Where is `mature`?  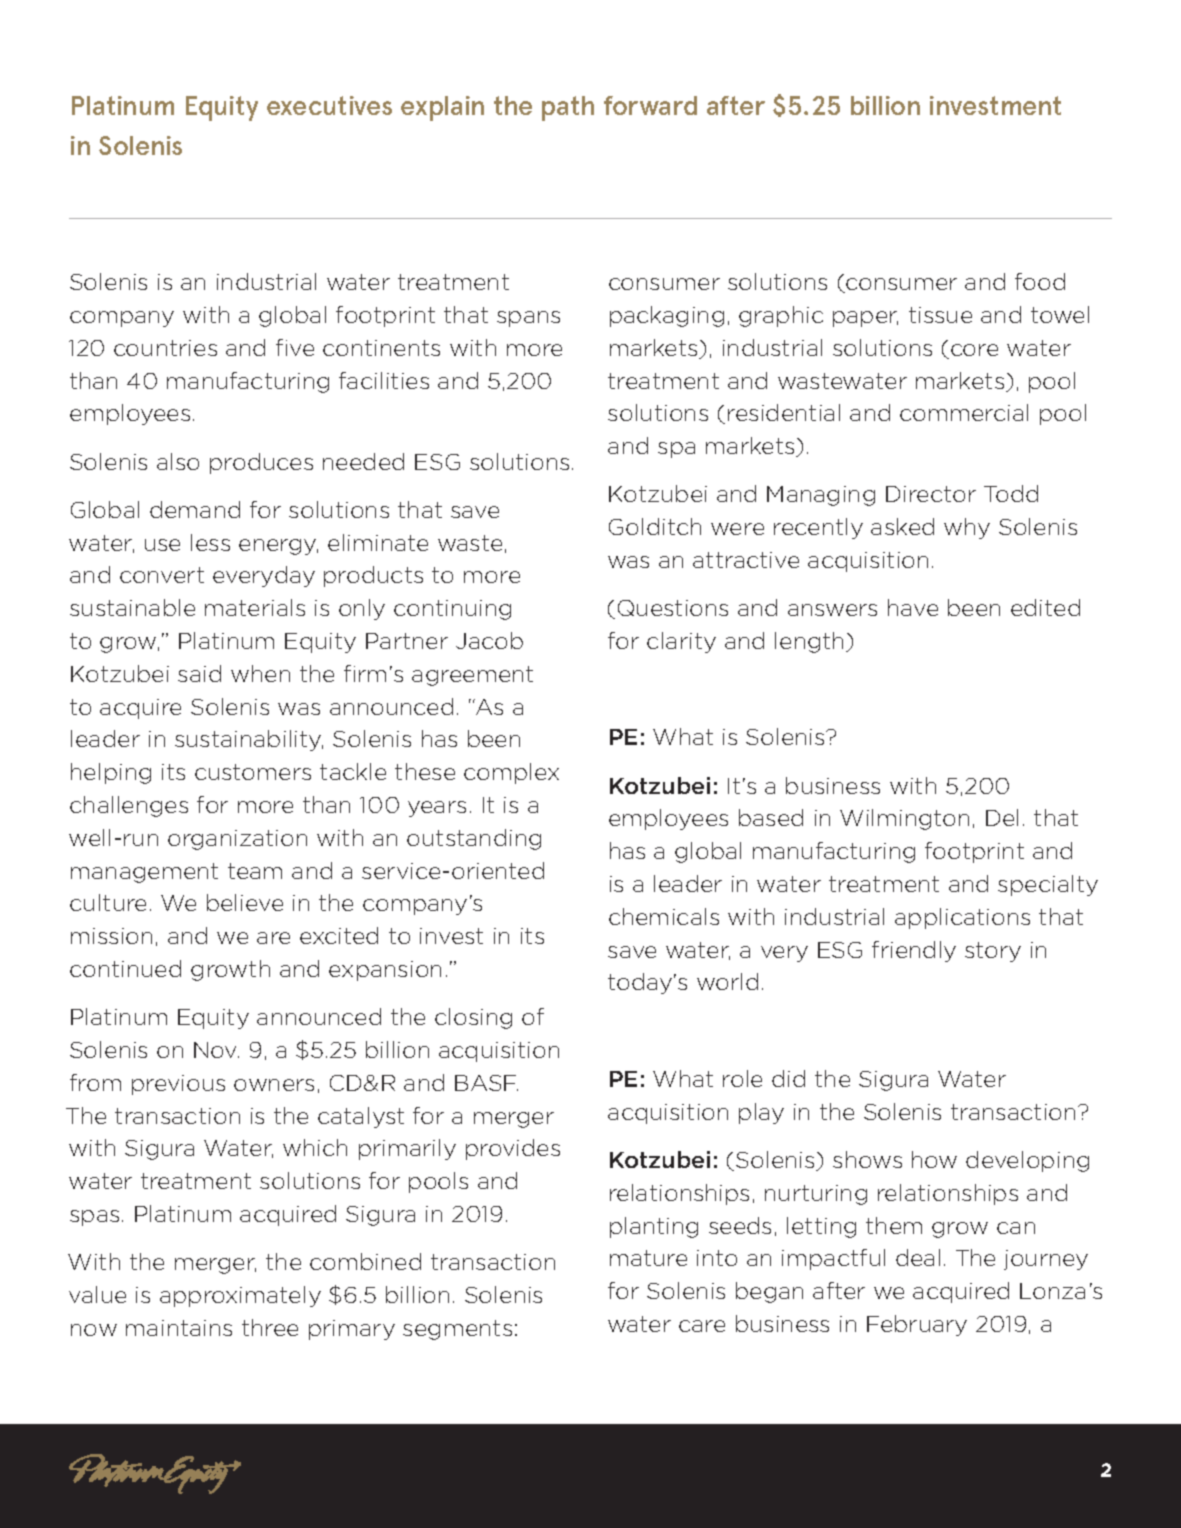
mature is located at coordinates (648, 1258).
